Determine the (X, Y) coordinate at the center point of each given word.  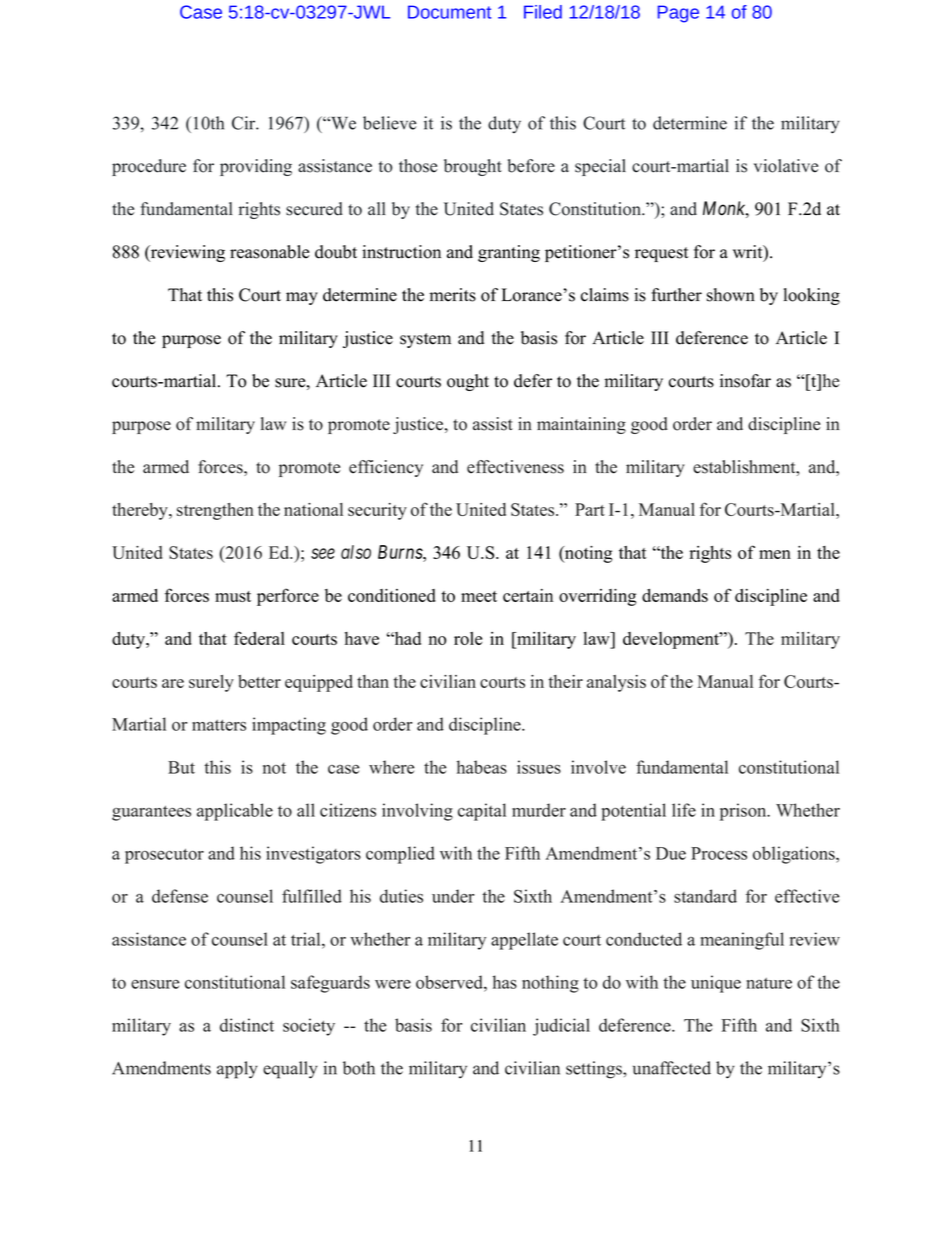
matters (219, 725)
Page (678, 14)
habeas (482, 767)
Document (449, 12)
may (302, 298)
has (505, 982)
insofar (745, 381)
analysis (616, 683)
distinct (247, 1025)
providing (256, 167)
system (425, 340)
